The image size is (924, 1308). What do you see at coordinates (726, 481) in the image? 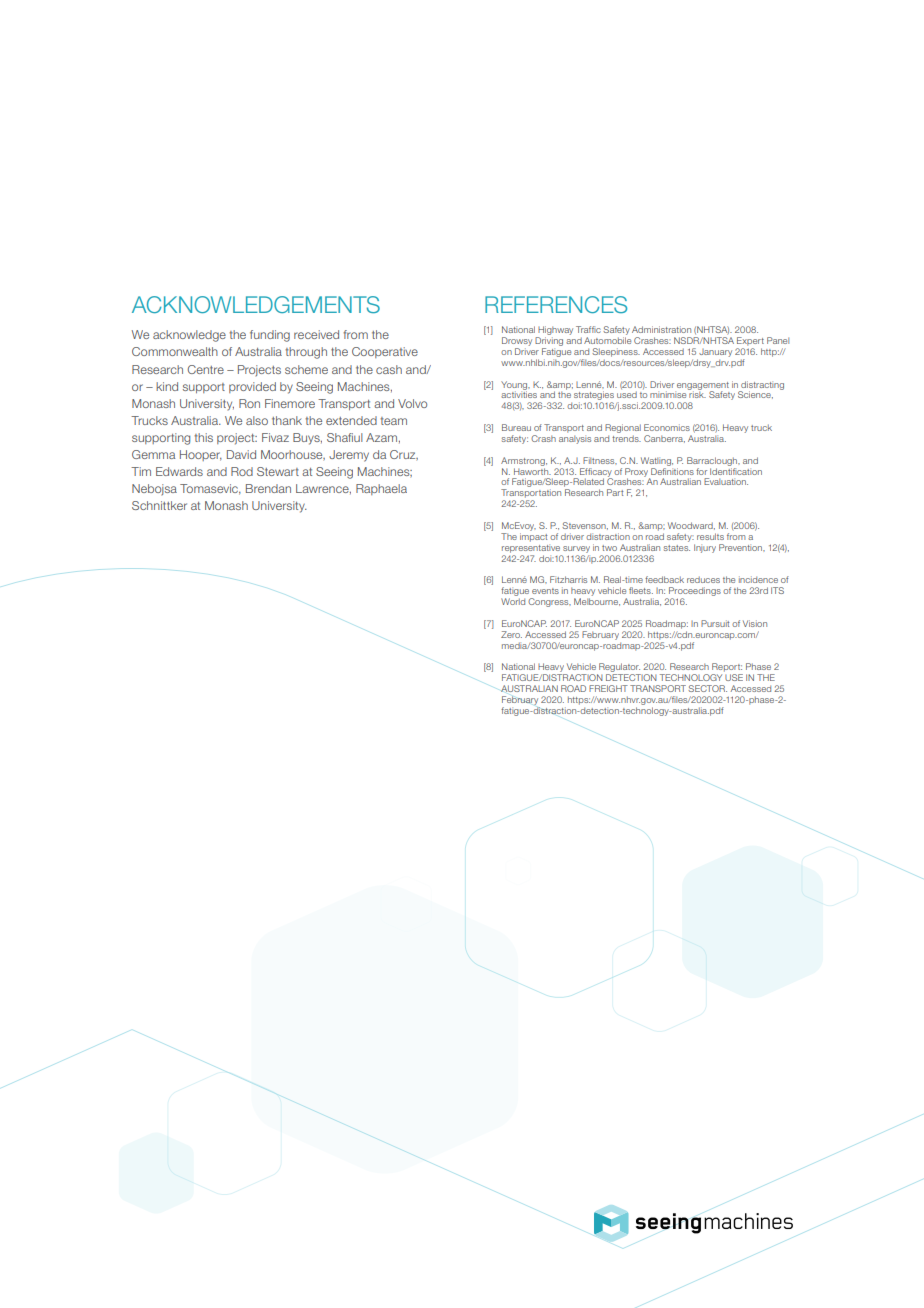
I see `Evaluation` at bounding box center [726, 481].
